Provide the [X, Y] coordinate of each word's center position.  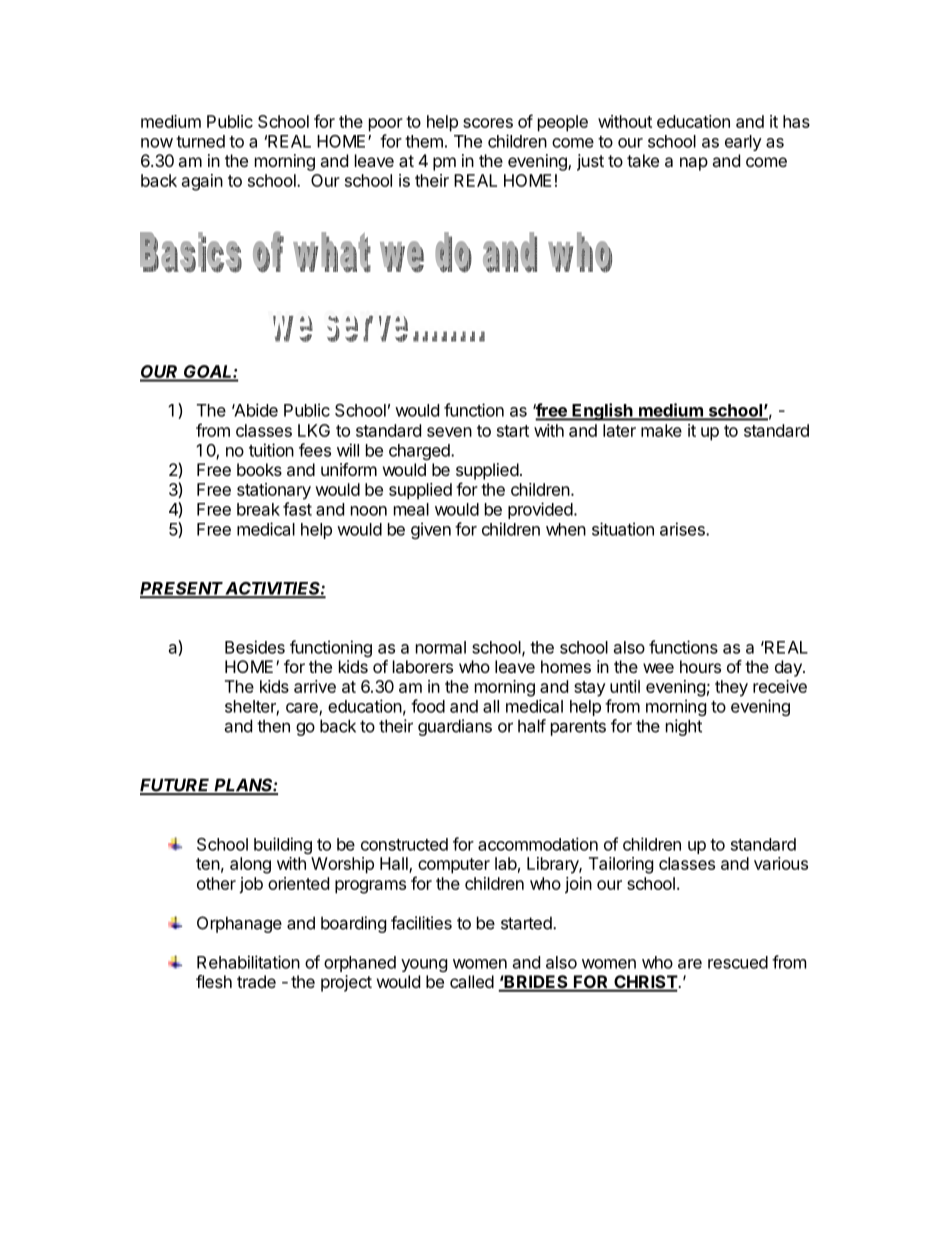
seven [449, 432]
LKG [314, 430]
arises [683, 529]
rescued [738, 962]
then [273, 726]
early [743, 143]
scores [488, 123]
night [684, 727]
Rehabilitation [248, 962]
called [472, 981]
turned [200, 141]
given [431, 530]
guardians [455, 727]
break [258, 509]
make [661, 430]
